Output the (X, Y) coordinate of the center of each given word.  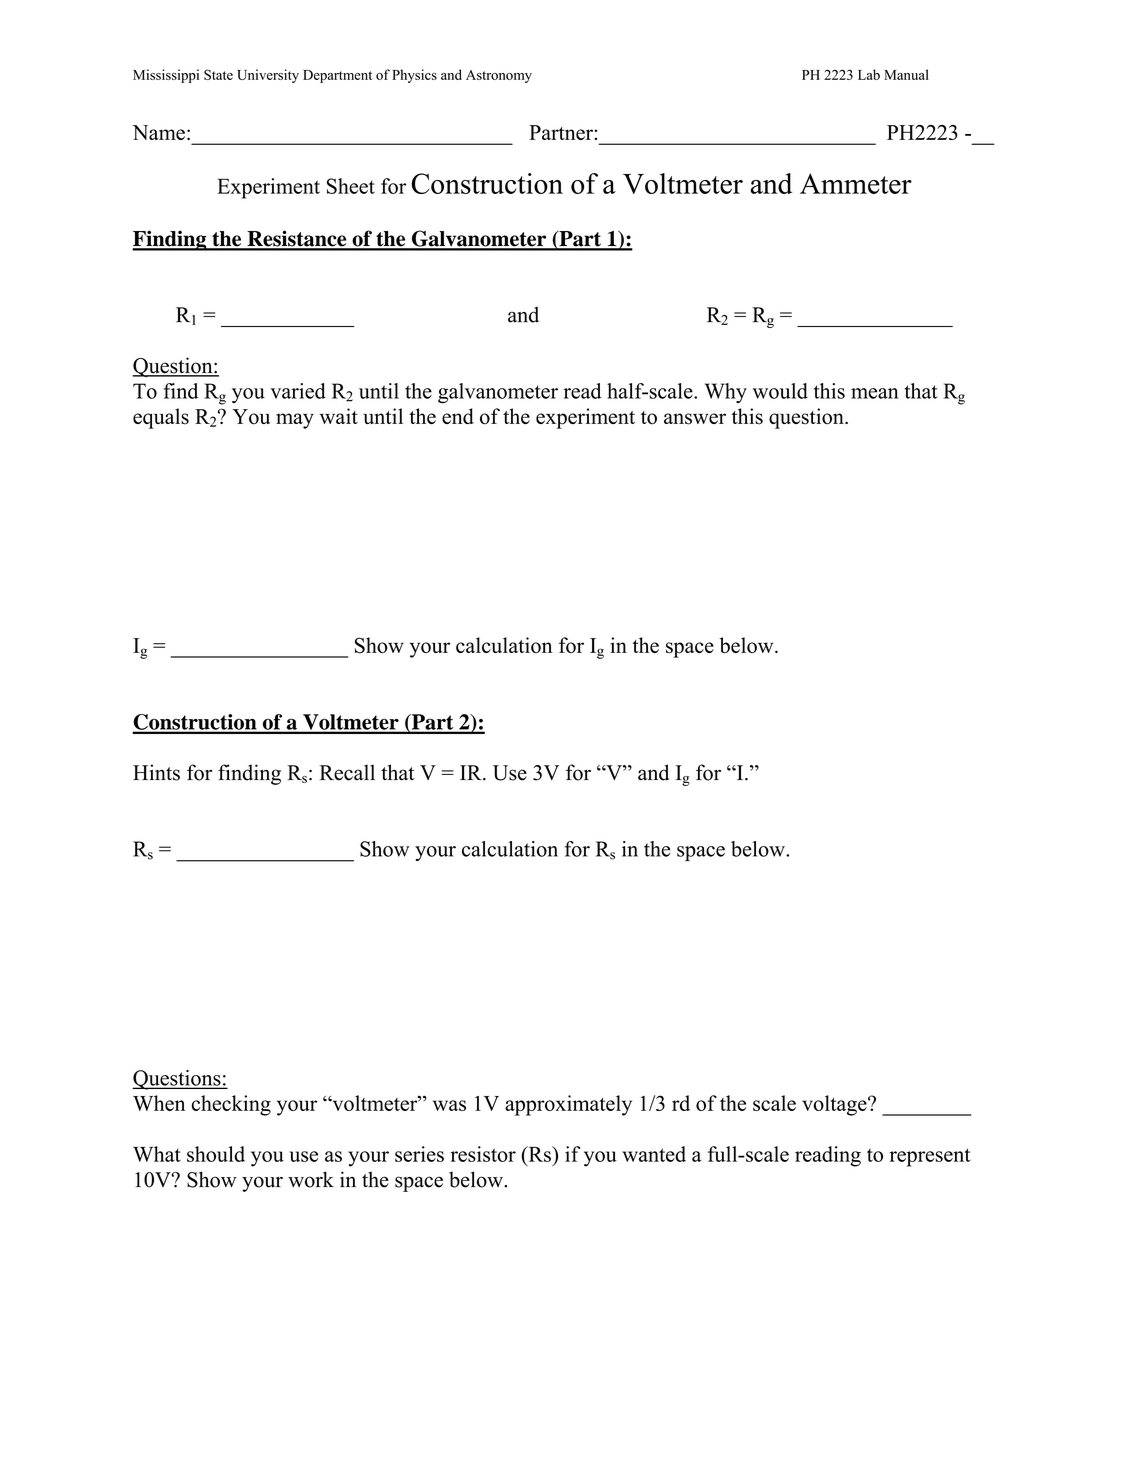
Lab (869, 74)
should (216, 1154)
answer (695, 419)
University (268, 76)
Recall (347, 772)
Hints (156, 772)
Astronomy (499, 76)
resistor (483, 1154)
